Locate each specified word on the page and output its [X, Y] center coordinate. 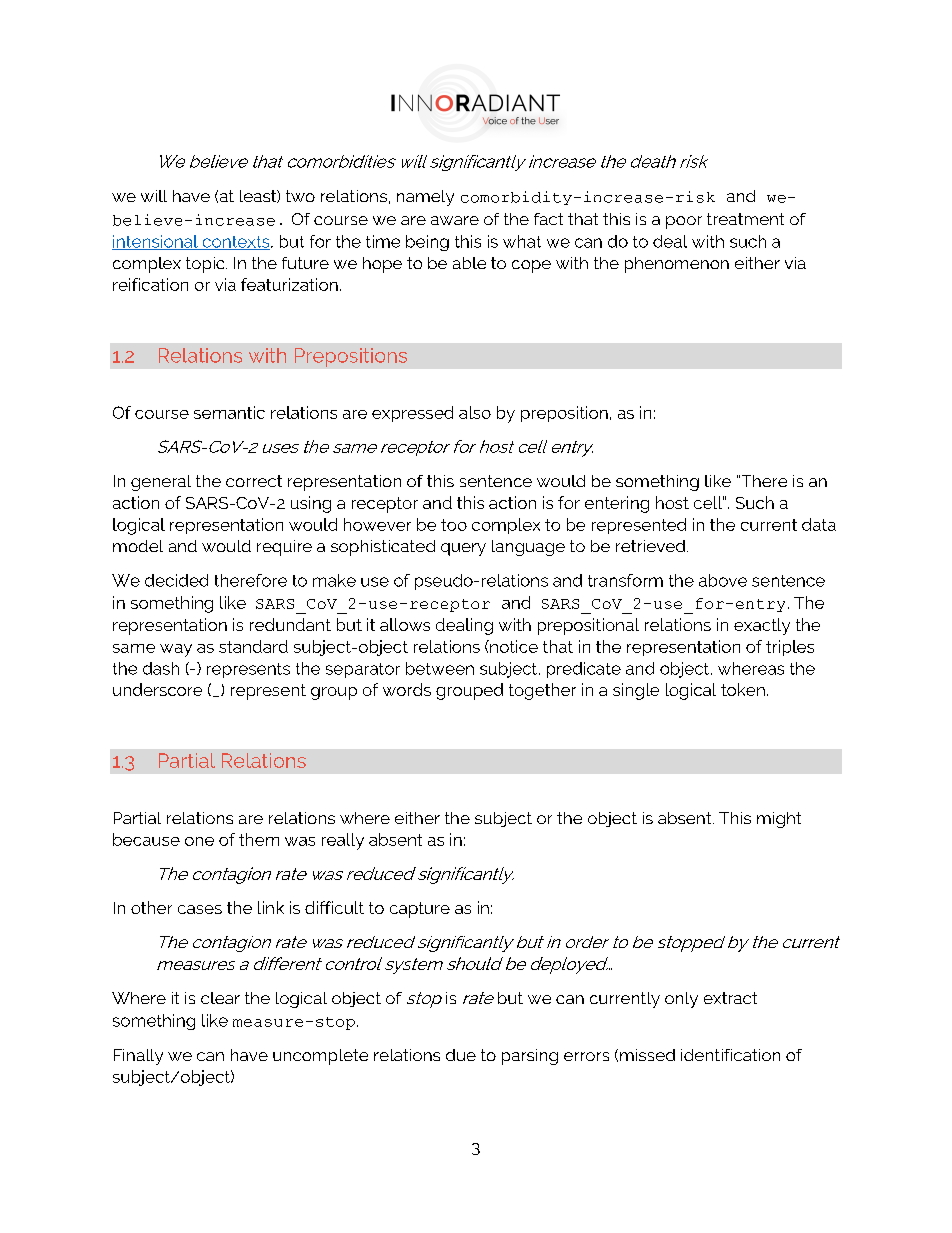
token [743, 689]
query [463, 549]
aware [455, 220]
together [542, 691]
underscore [157, 689]
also [475, 412]
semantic [229, 412]
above [723, 580]
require [284, 548]
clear [220, 998]
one [199, 841]
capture [420, 910]
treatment [745, 219]
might [779, 820]
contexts [236, 243]
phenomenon [677, 265]
